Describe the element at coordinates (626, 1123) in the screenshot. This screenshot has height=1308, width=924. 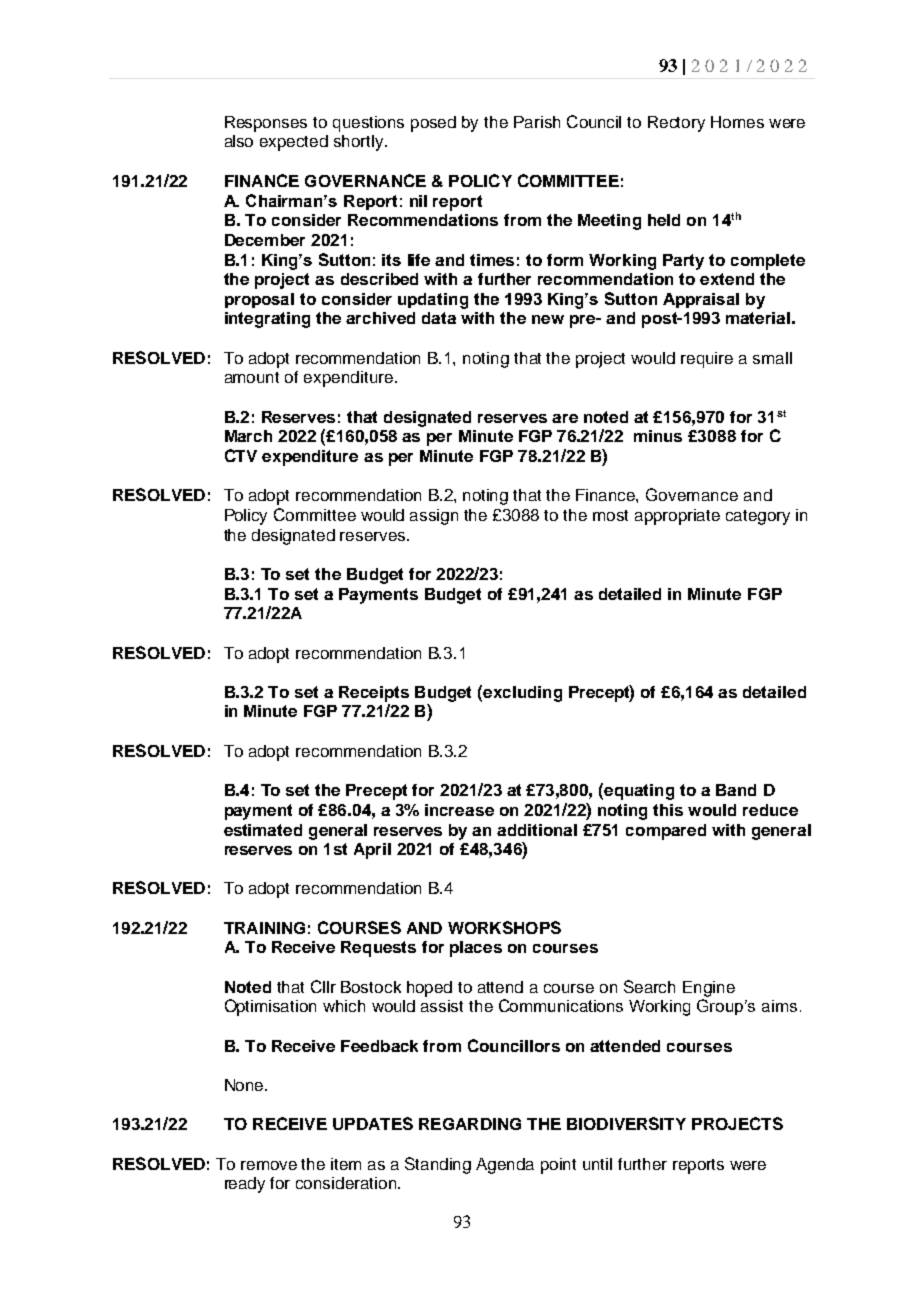
I see `BIODIVERSITY` at that location.
